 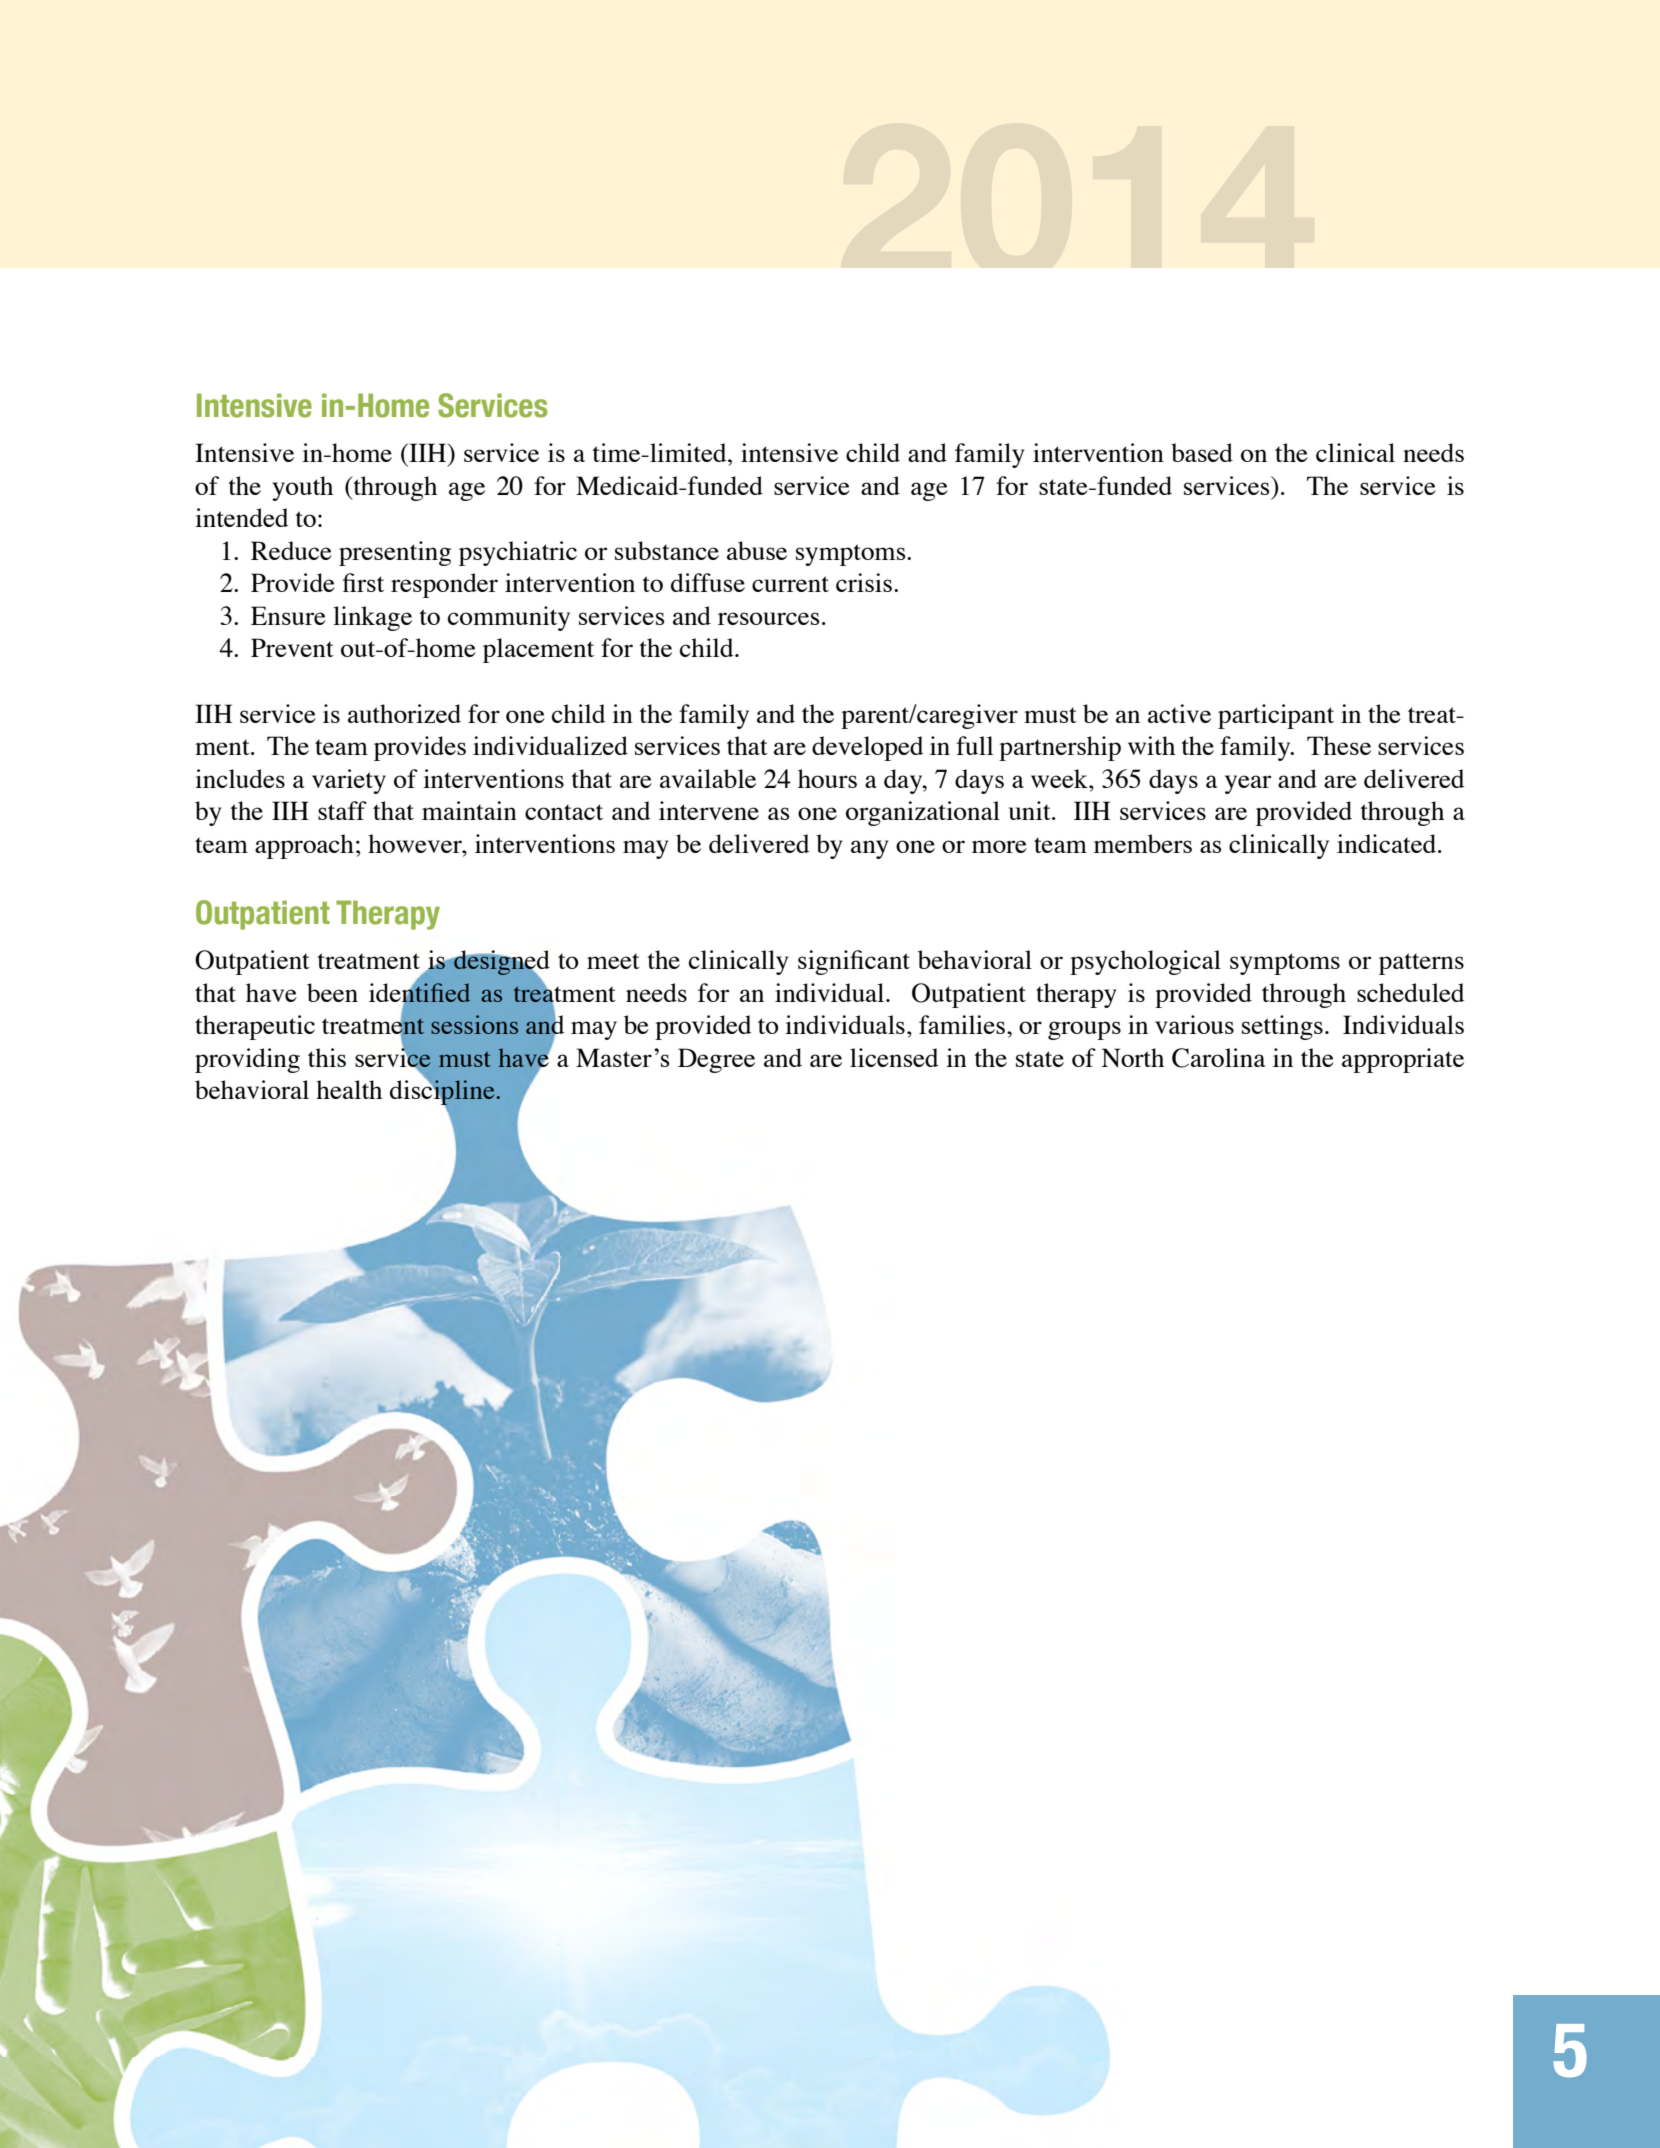 What do you see at coordinates (1202, 452) in the page?
I see `based` at bounding box center [1202, 452].
